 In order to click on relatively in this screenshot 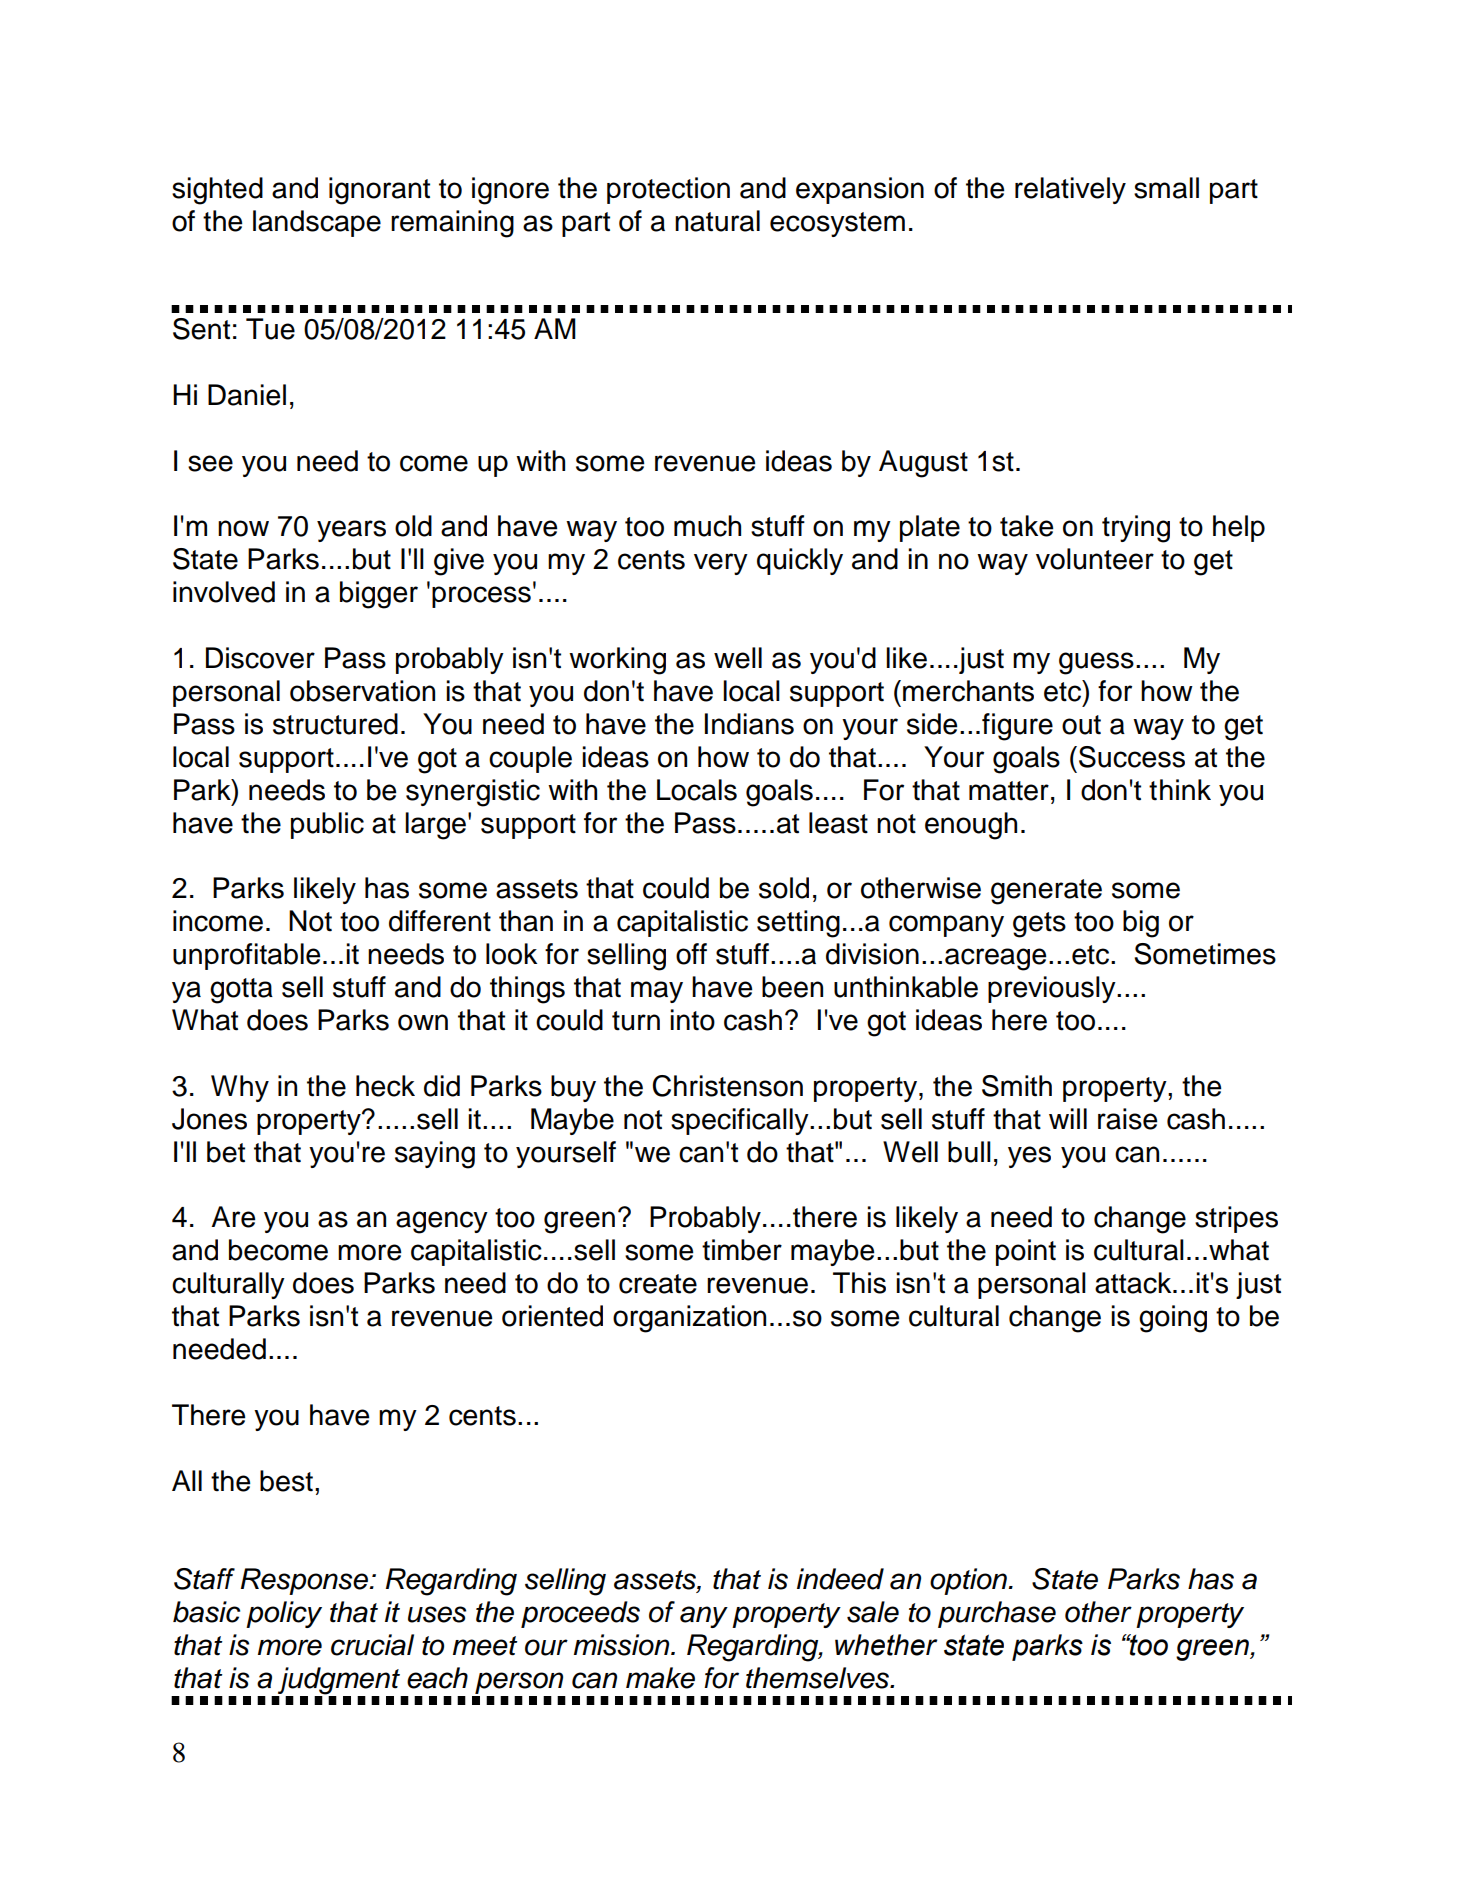, I will do `click(1070, 190)`.
